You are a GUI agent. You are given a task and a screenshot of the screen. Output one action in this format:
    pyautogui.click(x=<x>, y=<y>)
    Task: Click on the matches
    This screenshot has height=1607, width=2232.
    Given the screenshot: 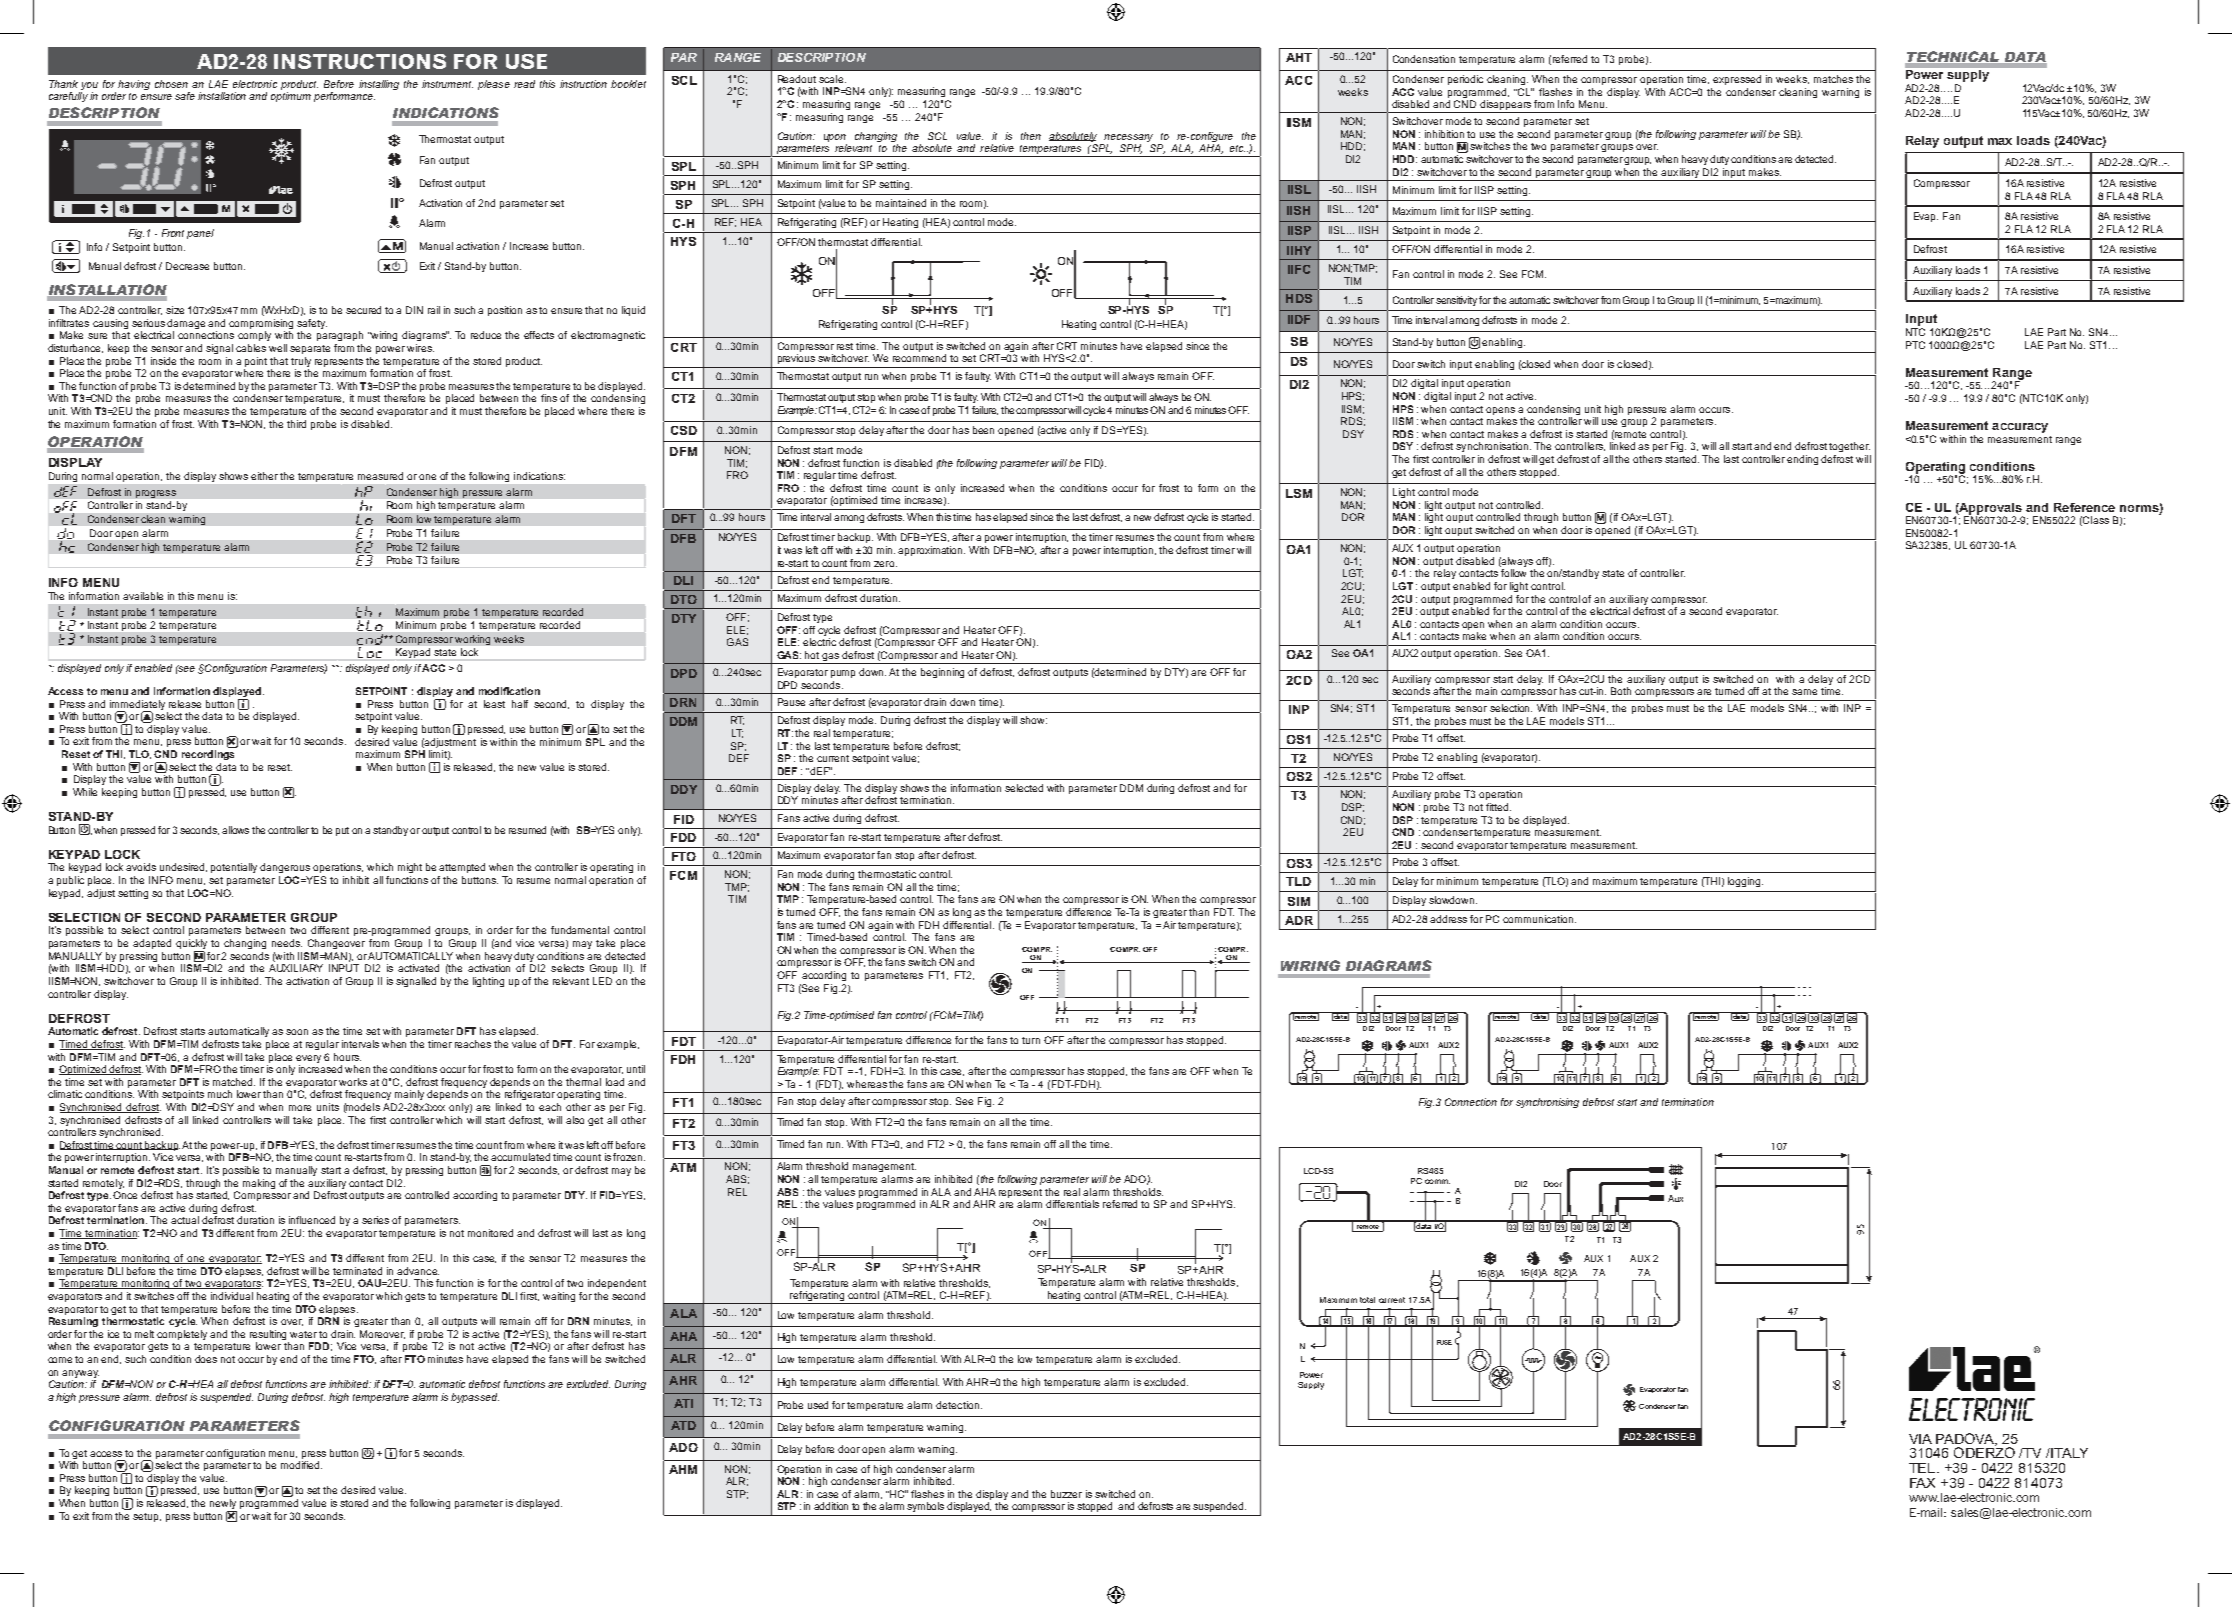 What is the action you would take?
    pyautogui.click(x=1833, y=79)
